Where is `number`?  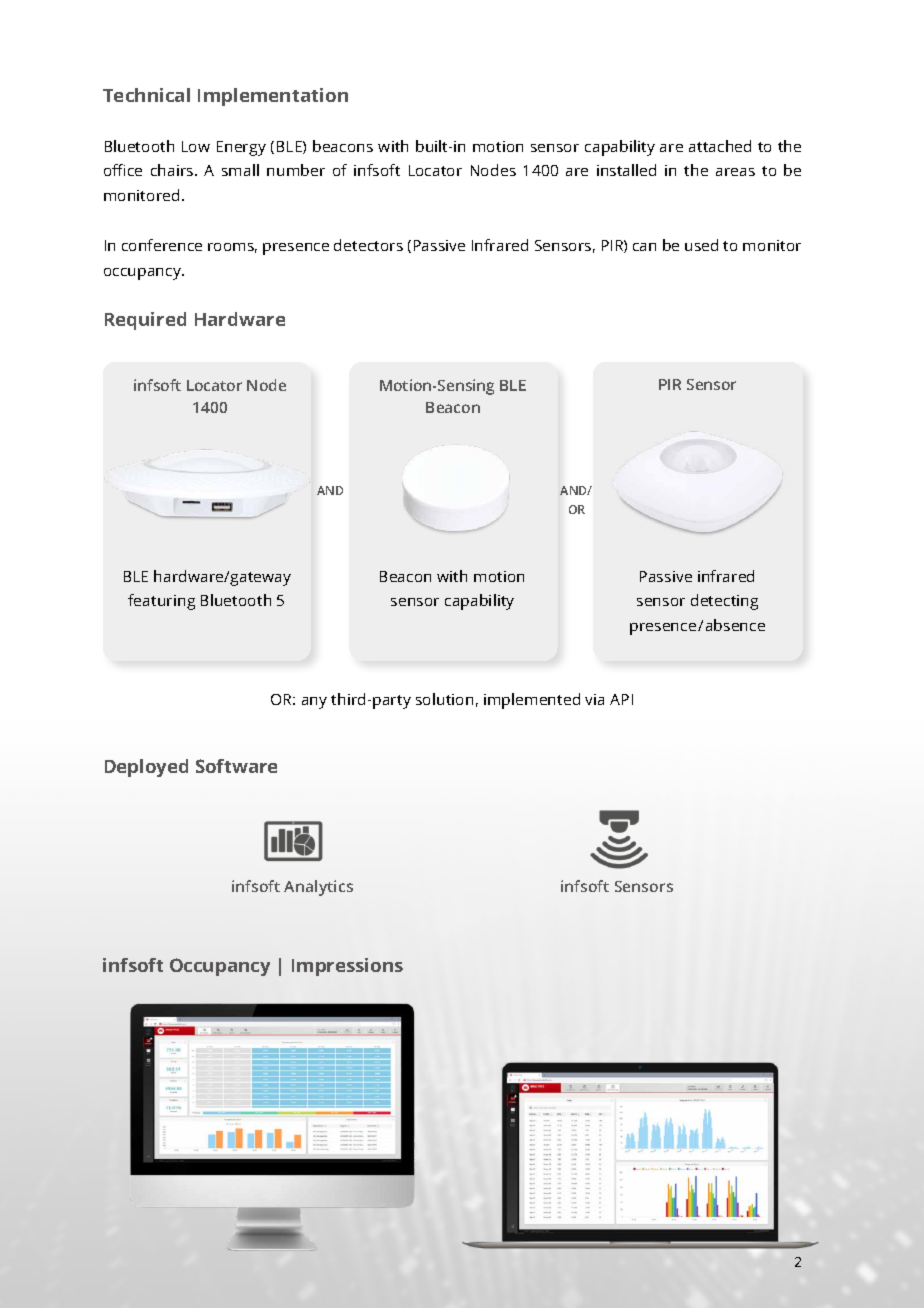 number is located at coordinates (296, 170).
